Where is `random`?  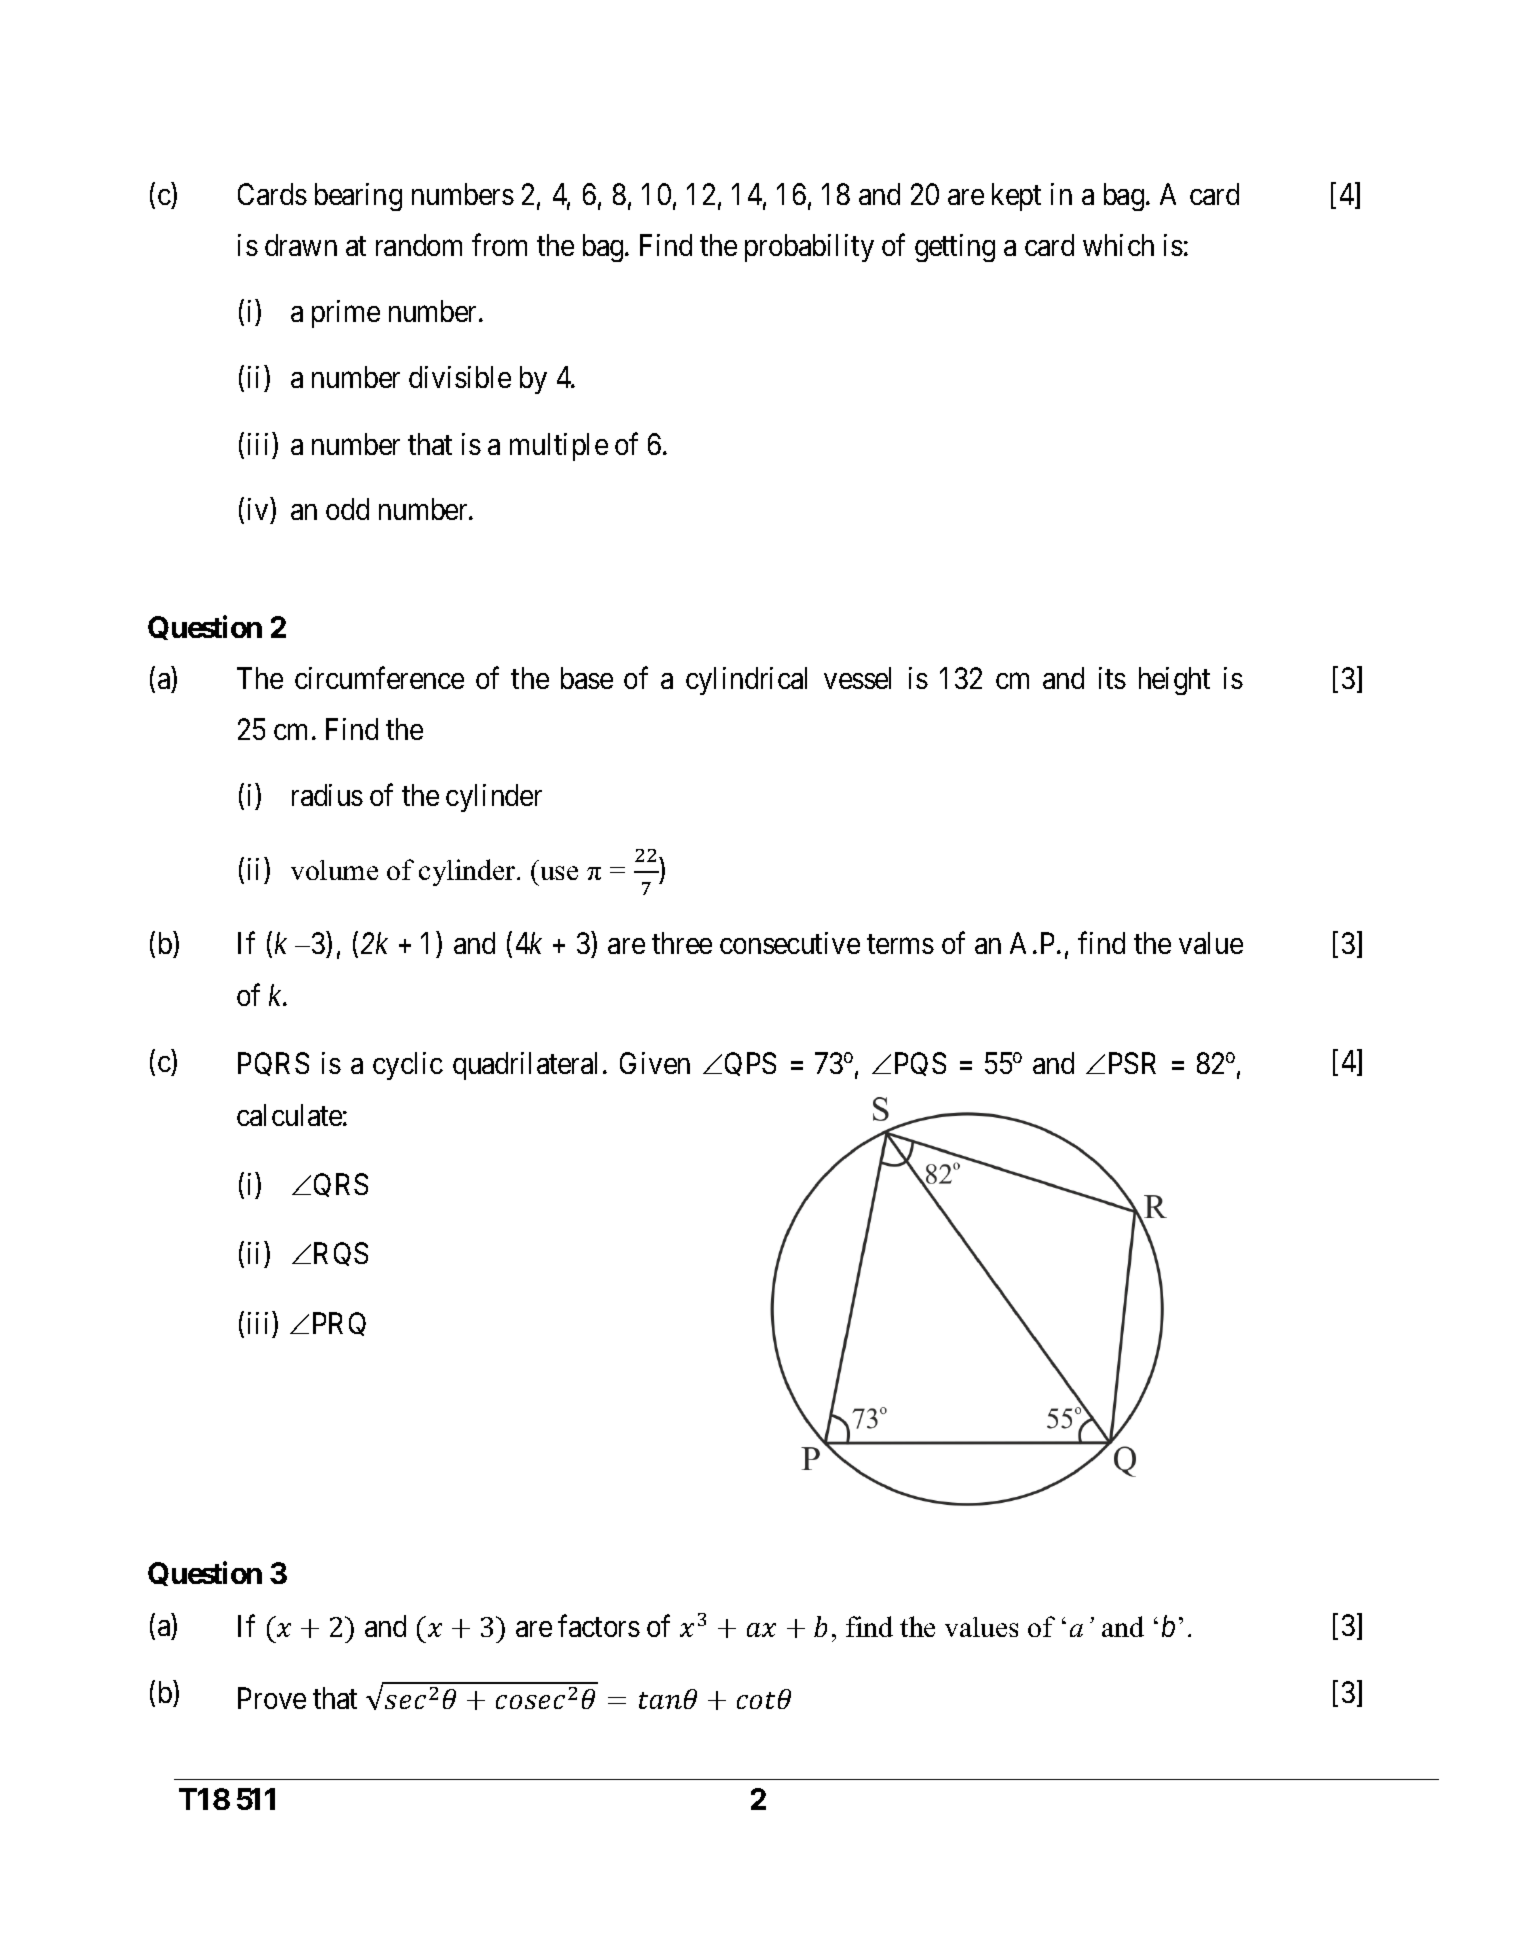 random is located at coordinates (419, 245).
